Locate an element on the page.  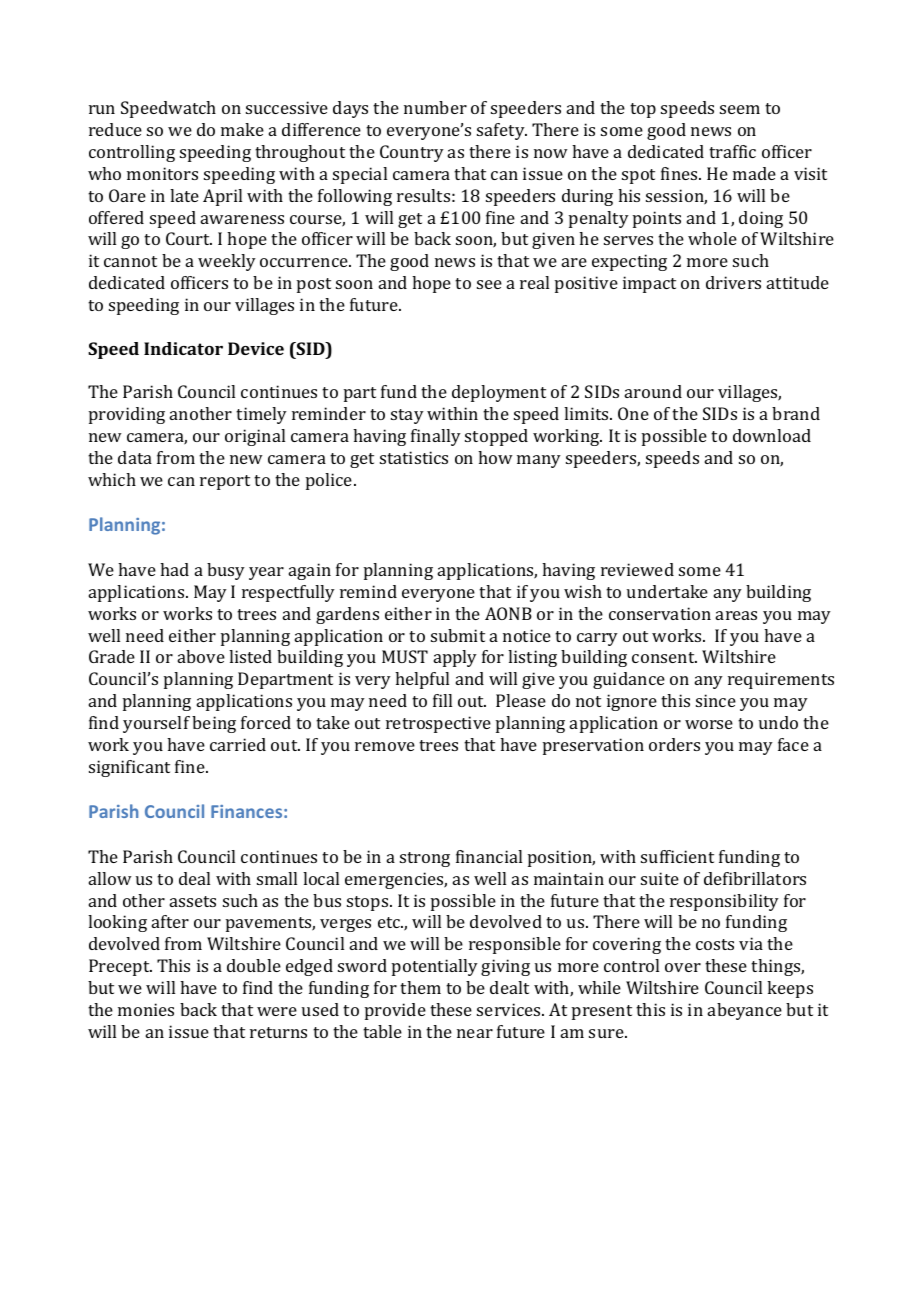
had is located at coordinates (174, 569).
